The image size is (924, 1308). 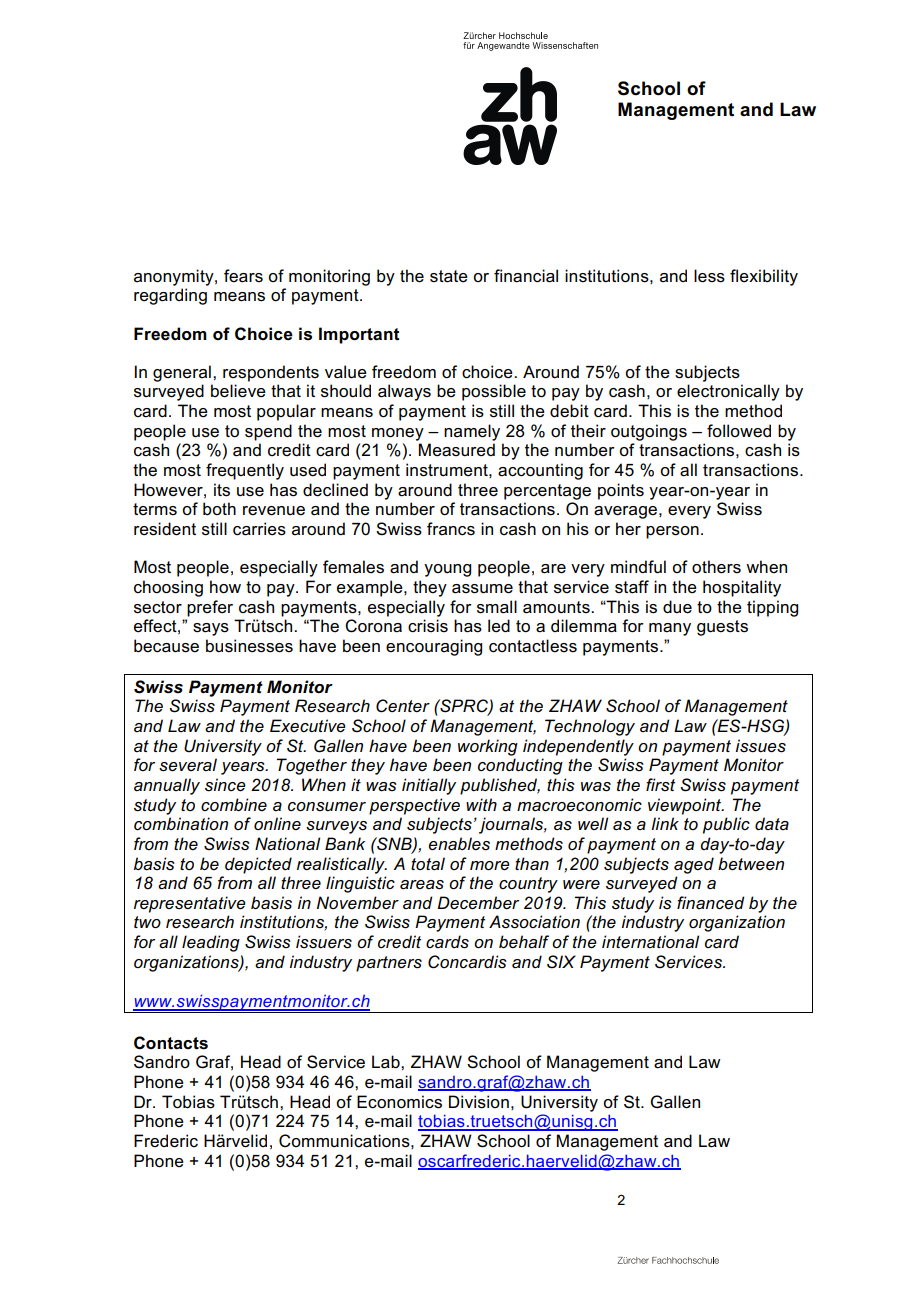 What do you see at coordinates (449, 276) in the screenshot?
I see `state` at bounding box center [449, 276].
